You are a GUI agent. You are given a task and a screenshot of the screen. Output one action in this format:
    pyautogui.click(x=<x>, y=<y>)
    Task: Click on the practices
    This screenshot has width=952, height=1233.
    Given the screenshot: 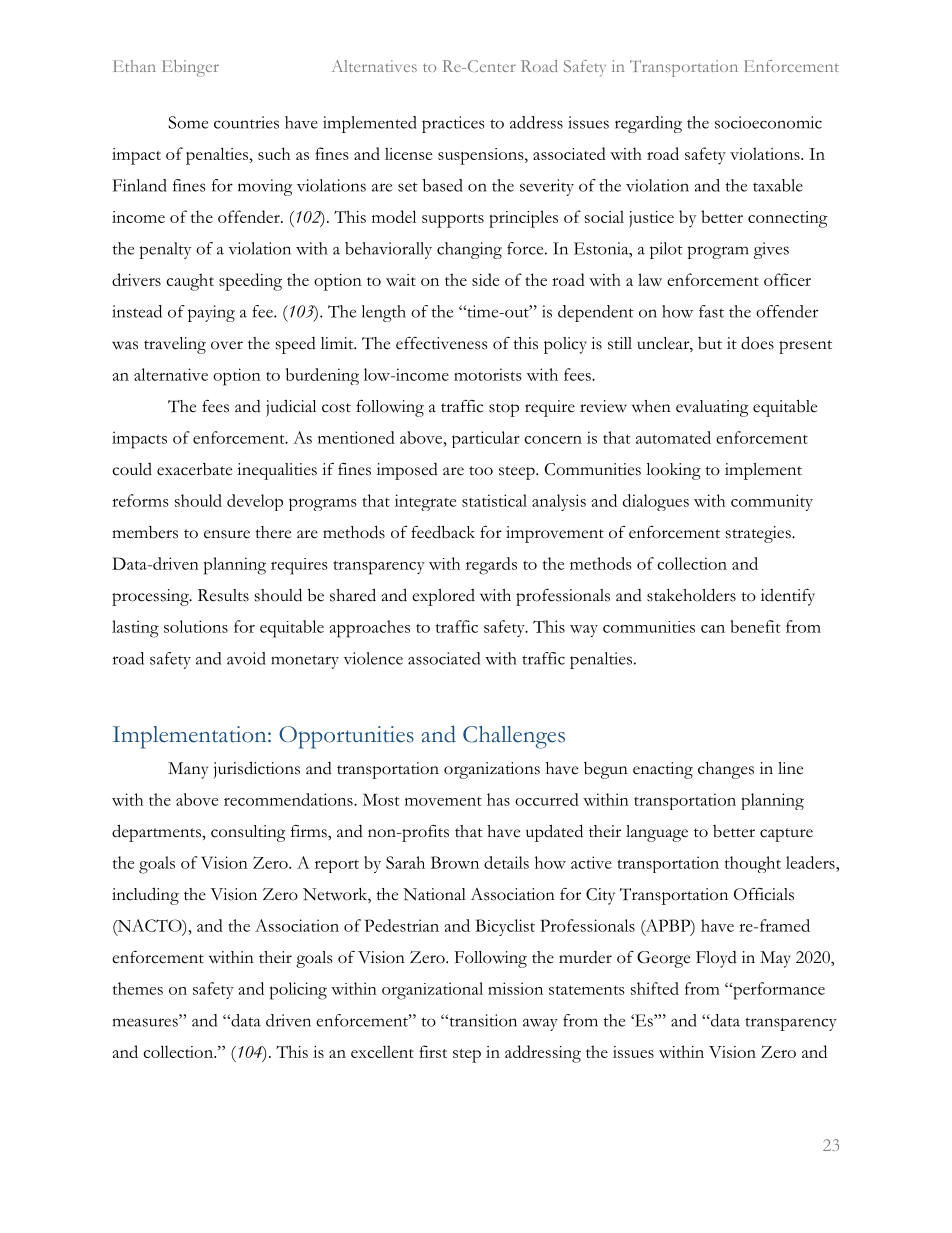 What is the action you would take?
    pyautogui.click(x=453, y=124)
